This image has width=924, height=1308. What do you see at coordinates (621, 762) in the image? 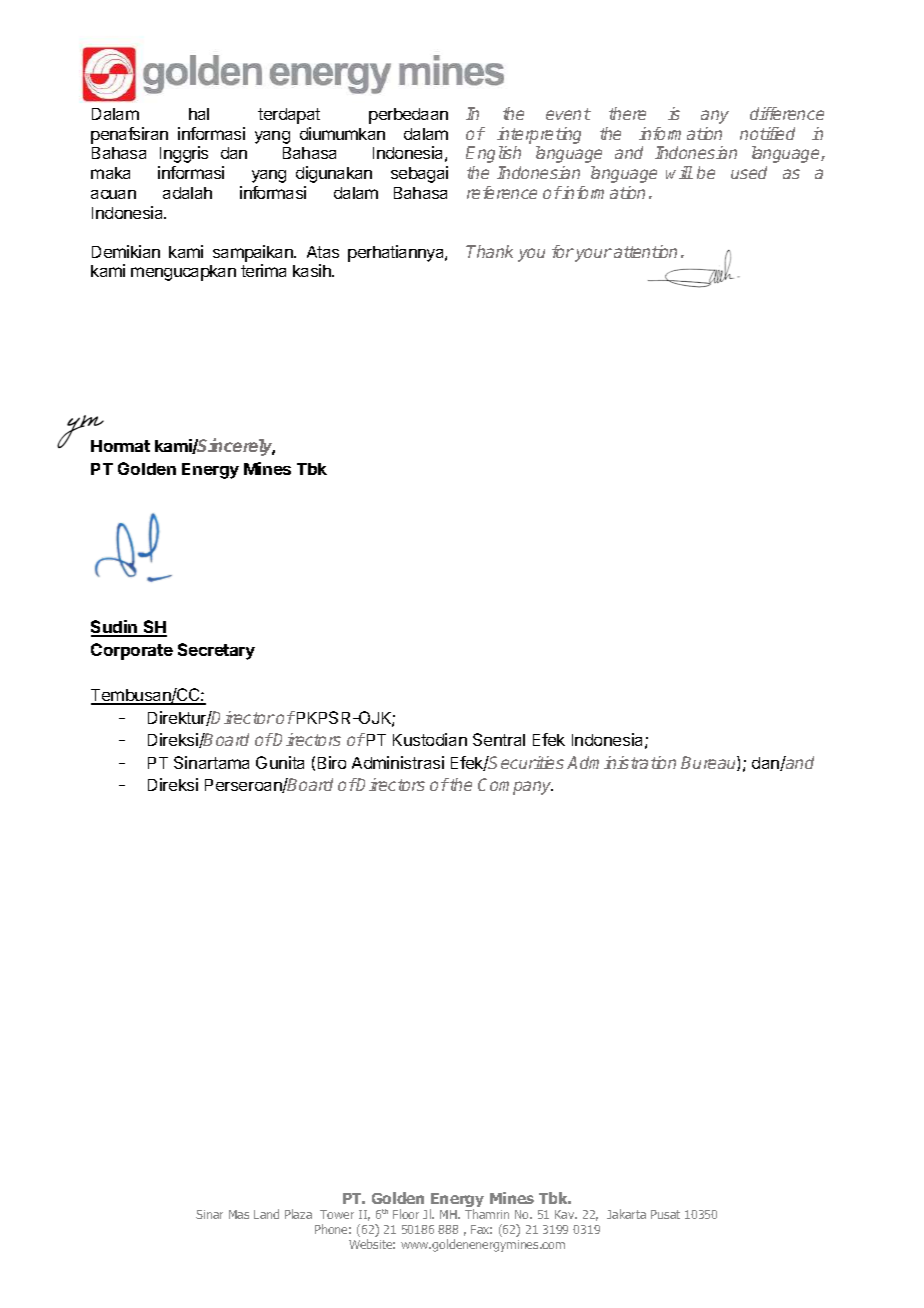
I see `Administration` at bounding box center [621, 762].
